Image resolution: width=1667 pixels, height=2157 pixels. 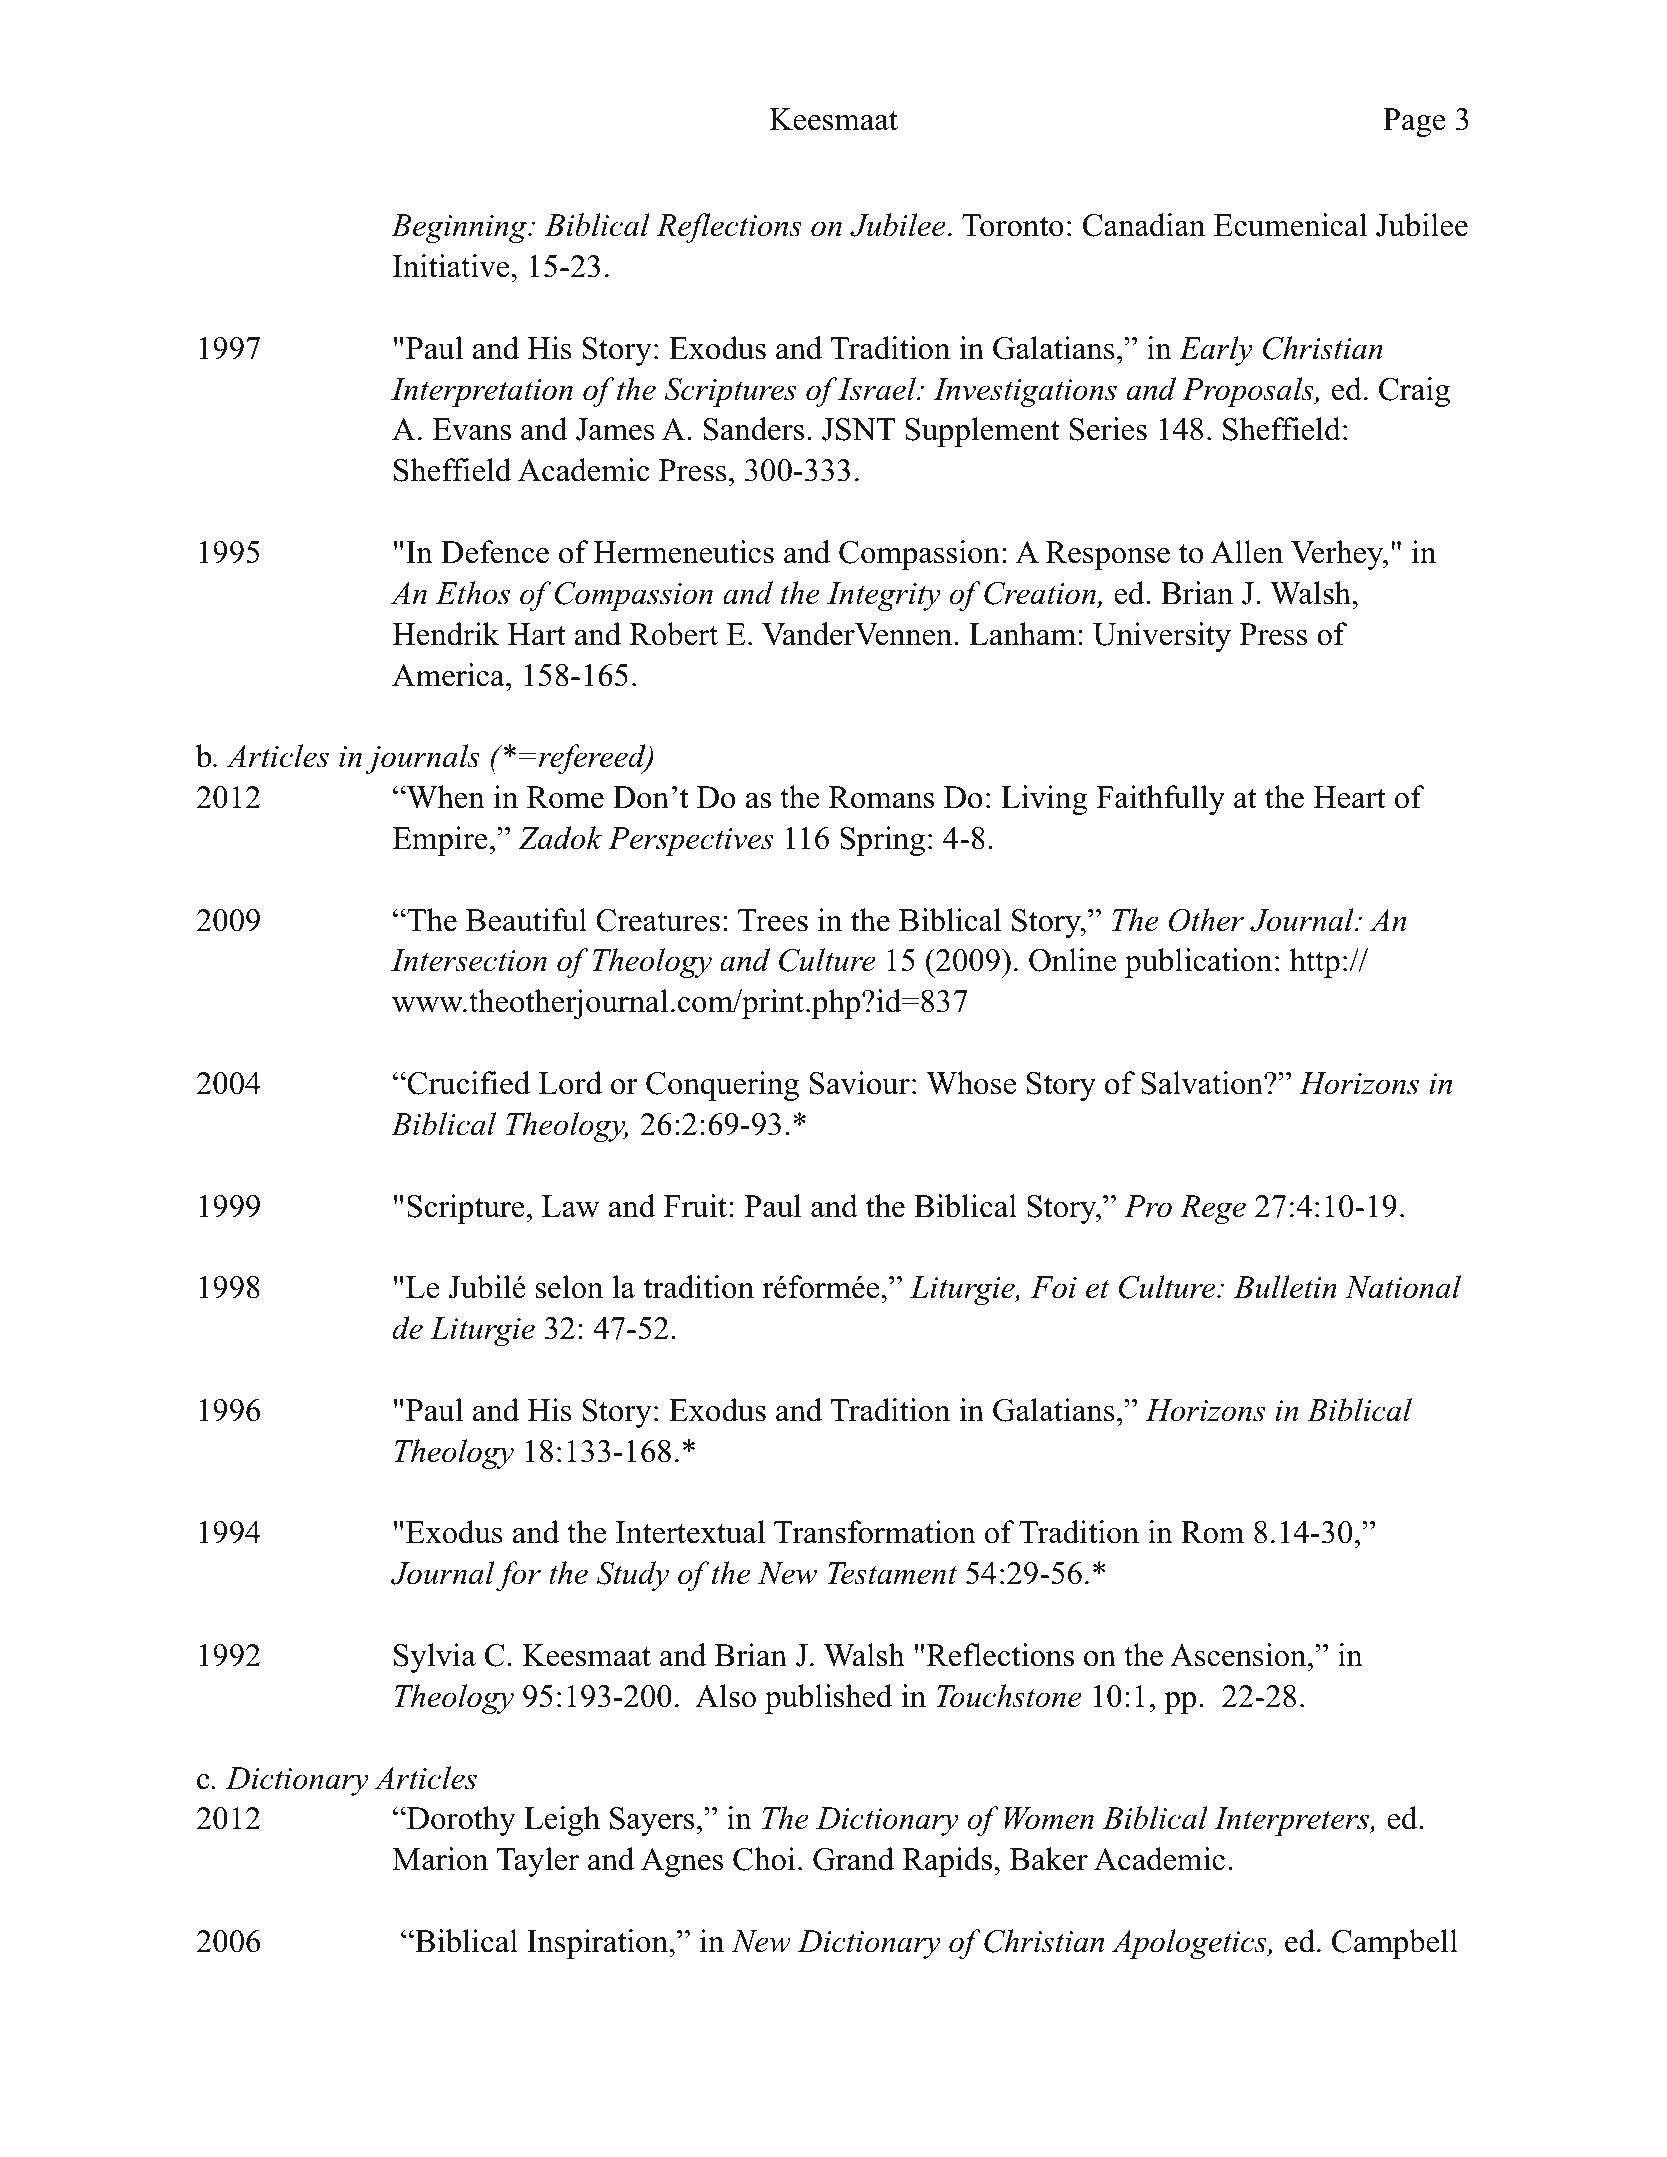 I want to click on Allen, so click(x=1247, y=552).
